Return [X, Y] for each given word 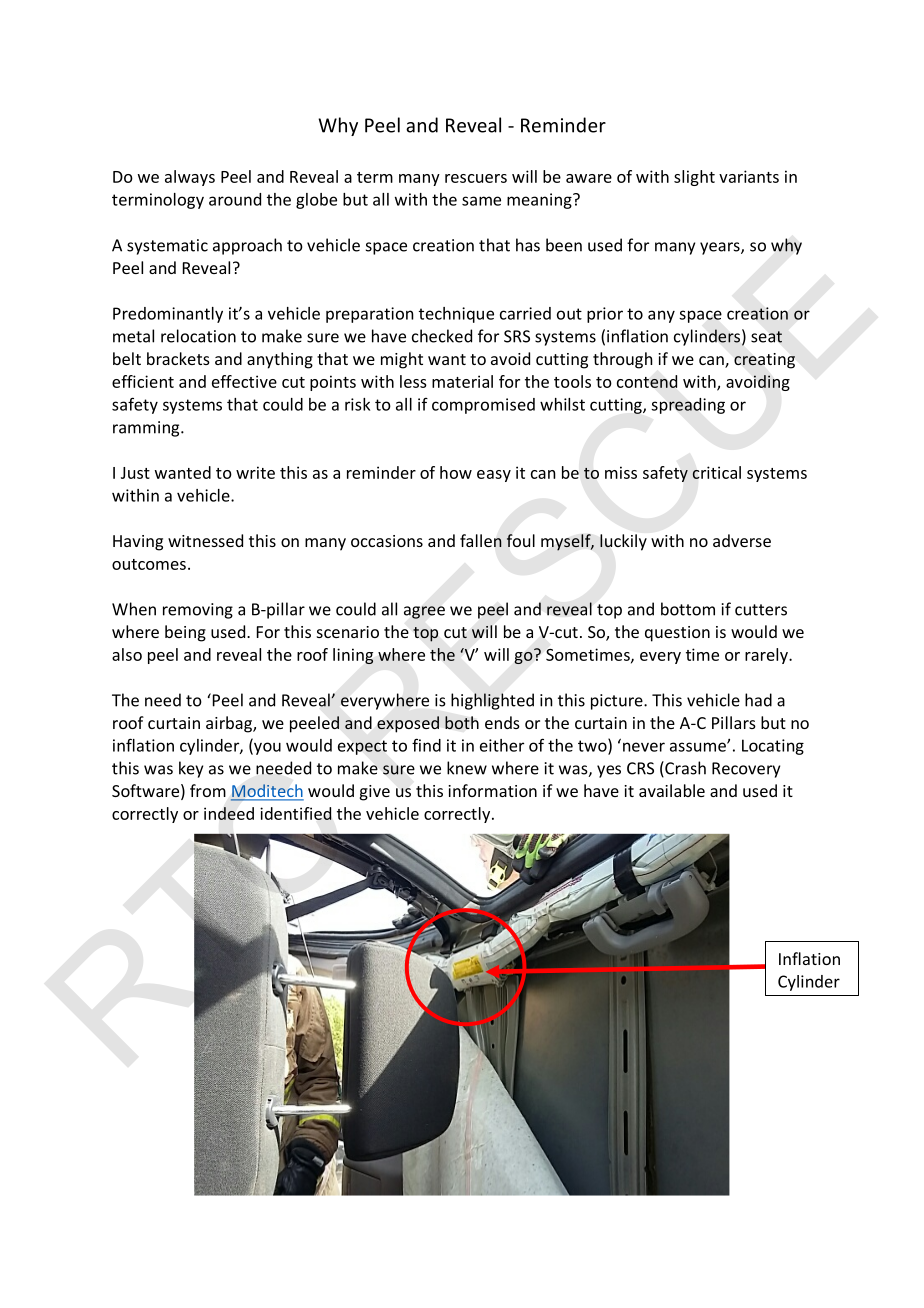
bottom [688, 609]
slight [694, 178]
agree [424, 612]
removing [198, 611]
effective [244, 381]
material [462, 381]
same [481, 201]
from [208, 790]
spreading [688, 406]
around [235, 199]
